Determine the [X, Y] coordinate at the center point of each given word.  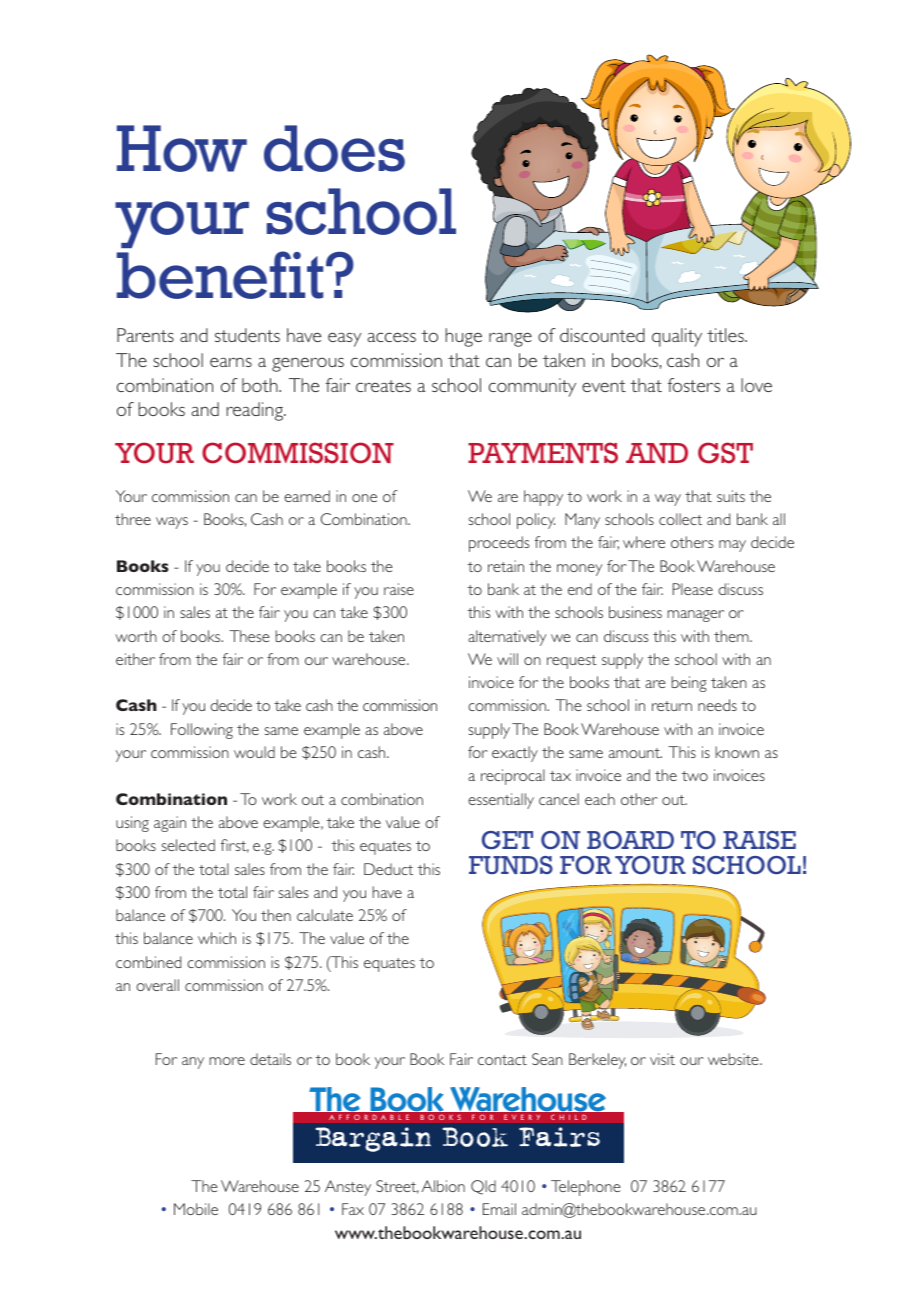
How [182, 148]
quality [677, 337]
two [694, 776]
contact [502, 1060]
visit [662, 1059]
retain [506, 566]
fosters [694, 385]
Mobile [196, 1209]
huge [463, 337]
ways [172, 523]
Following [202, 731]
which [217, 938]
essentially [501, 801]
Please [693, 589]
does [334, 148]
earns [231, 362]
